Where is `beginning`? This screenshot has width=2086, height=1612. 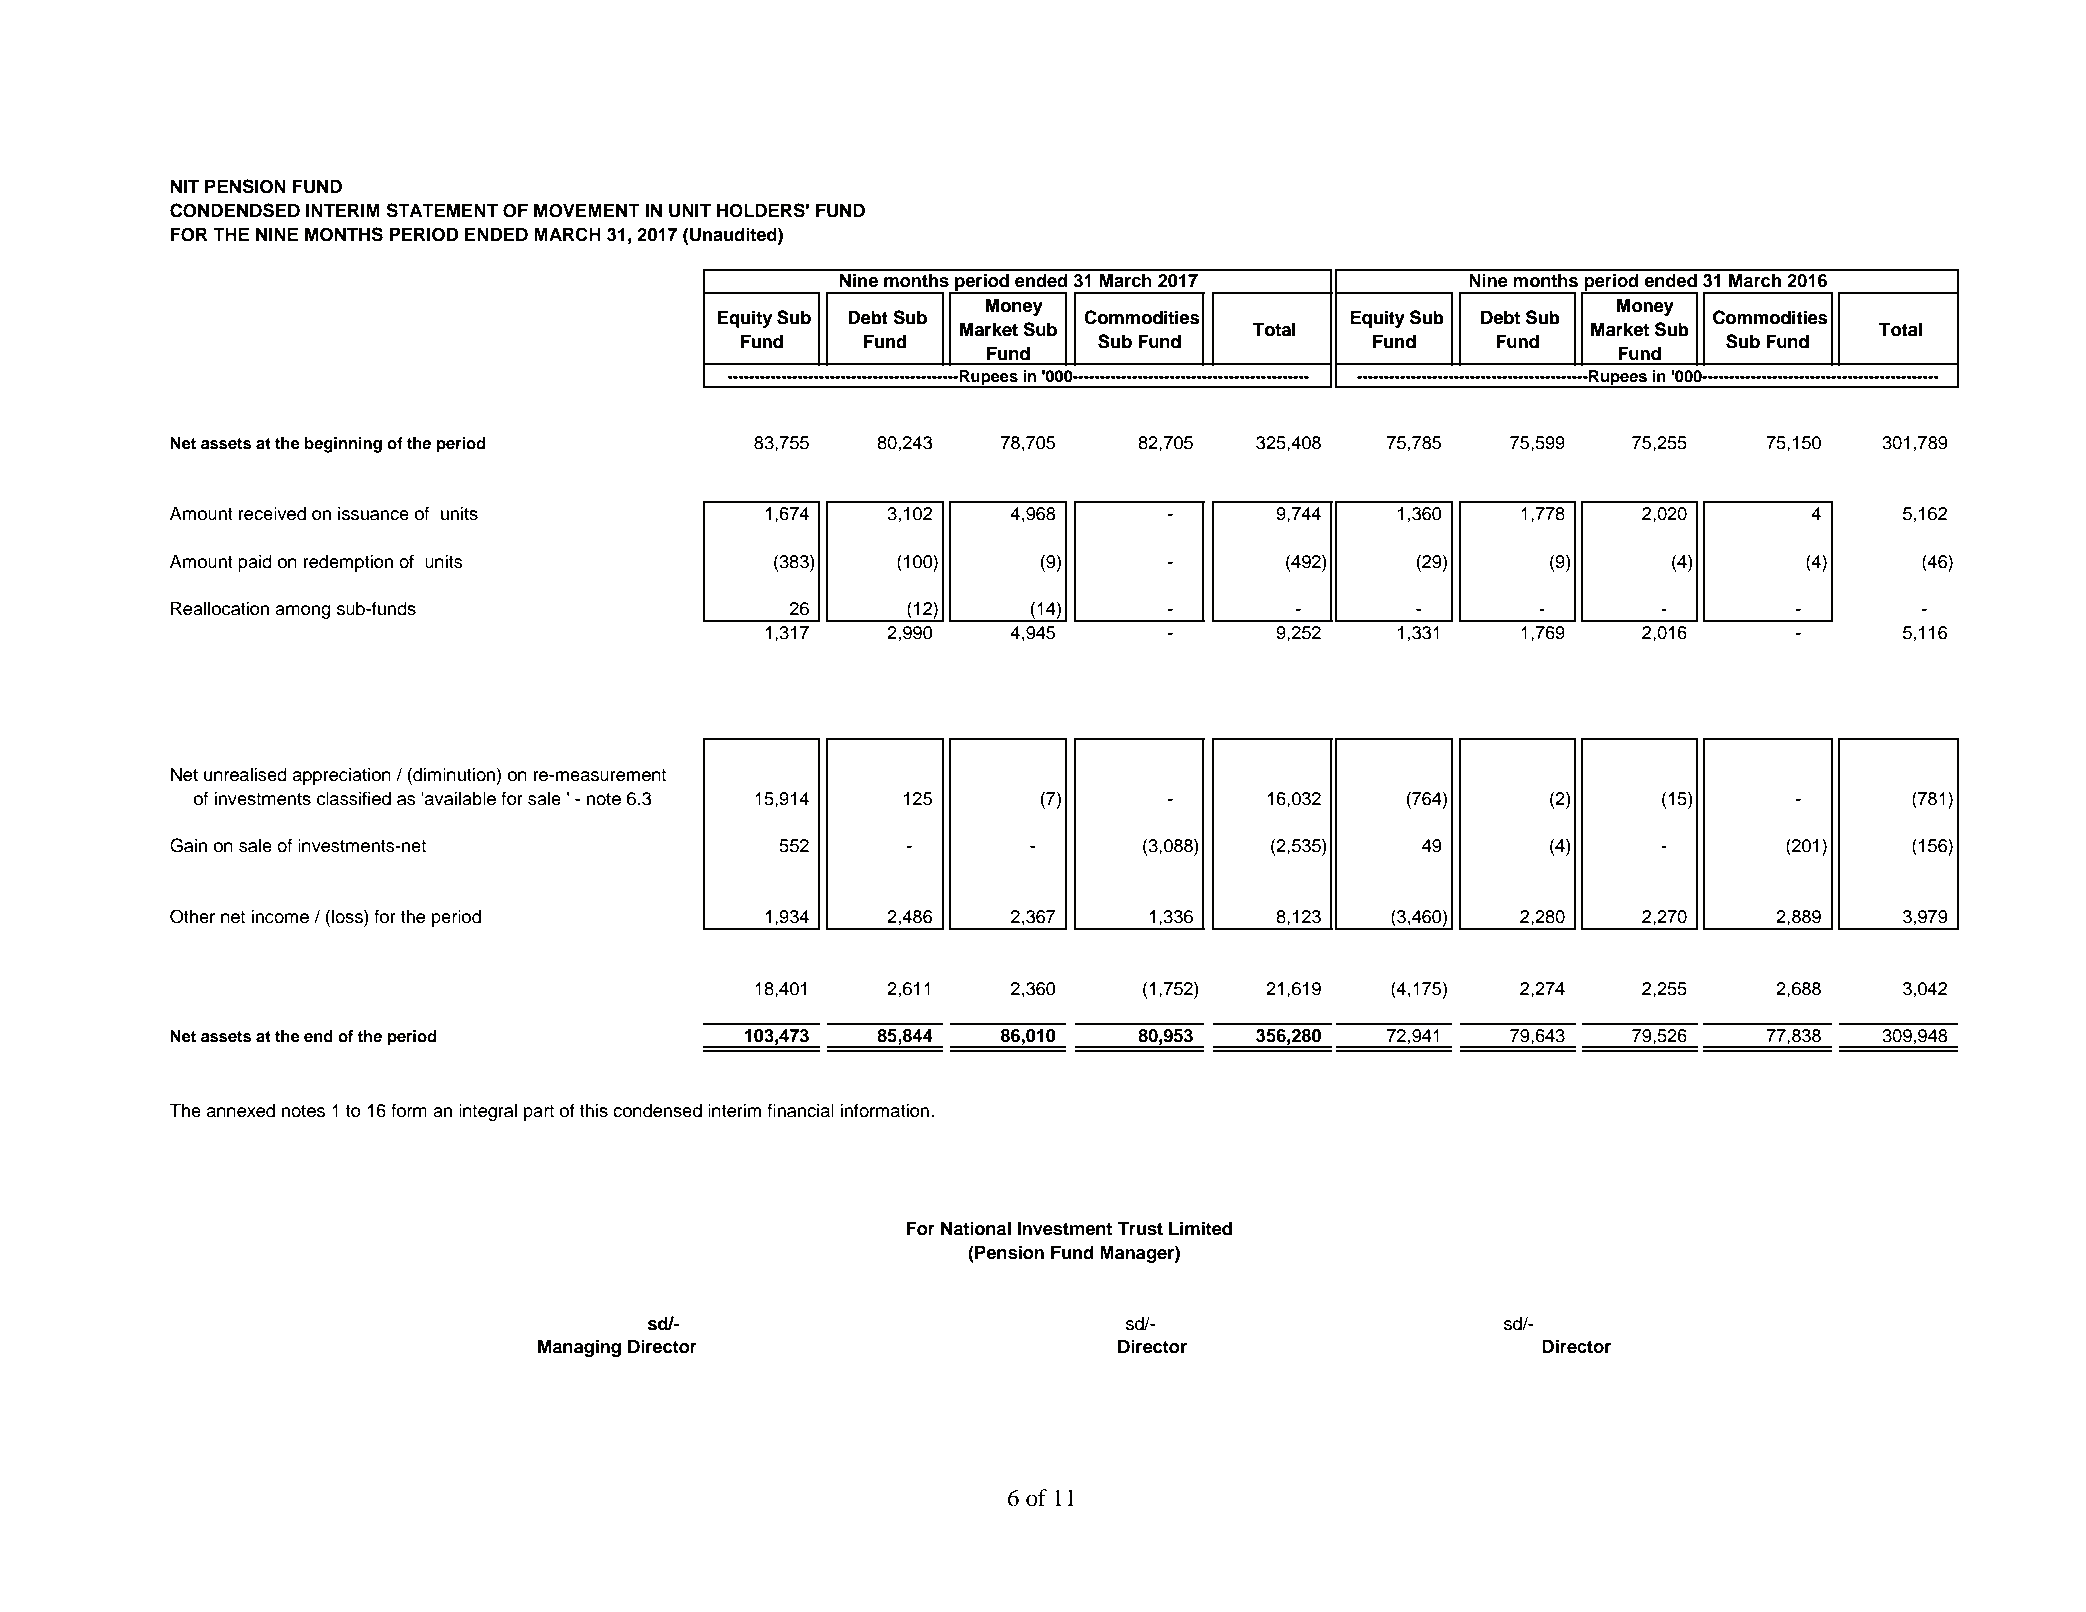
beginning is located at coordinates (343, 445).
